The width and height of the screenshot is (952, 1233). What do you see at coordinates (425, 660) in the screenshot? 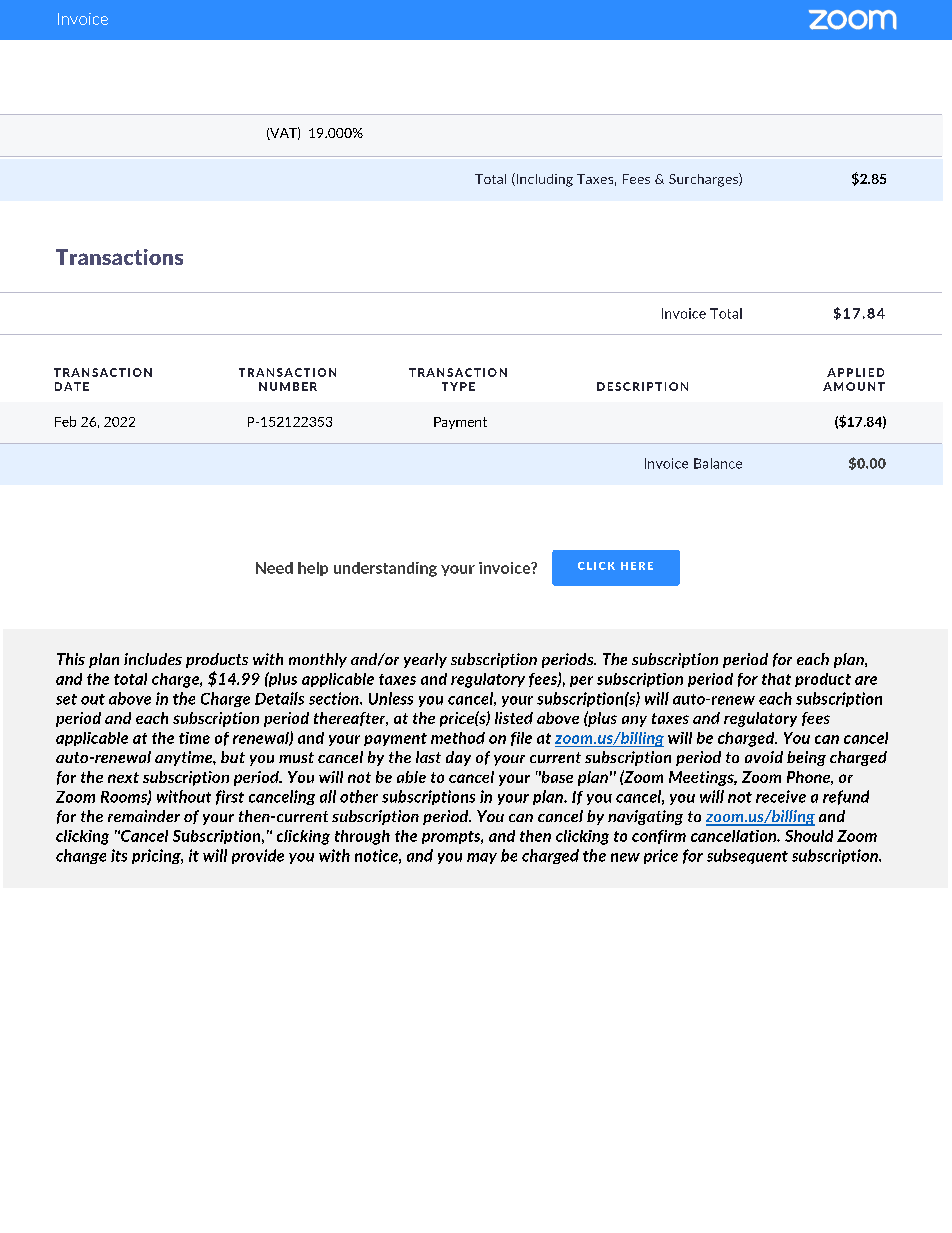
I see `yearly` at bounding box center [425, 660].
